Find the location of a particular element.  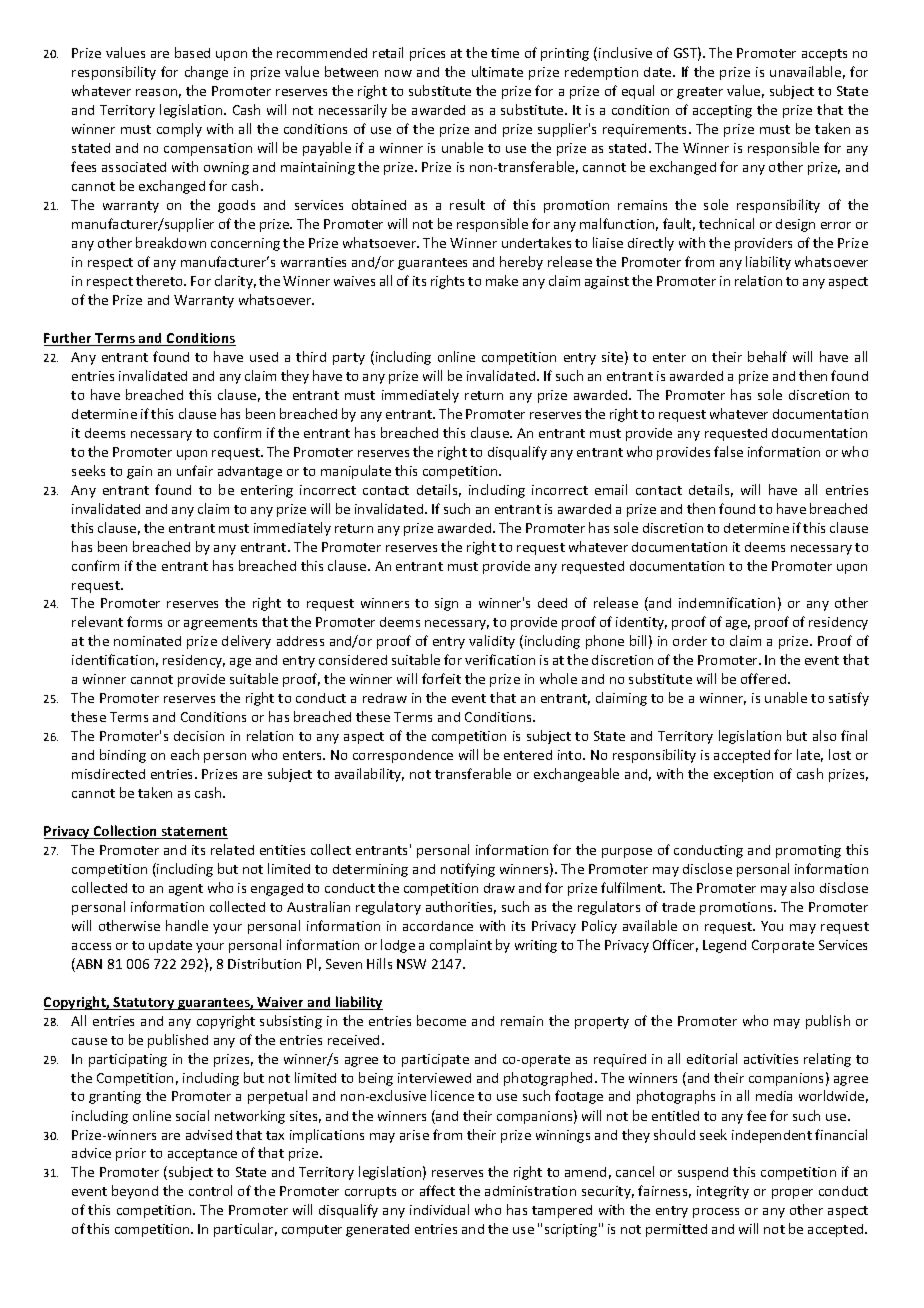

beyond is located at coordinates (135, 1192).
